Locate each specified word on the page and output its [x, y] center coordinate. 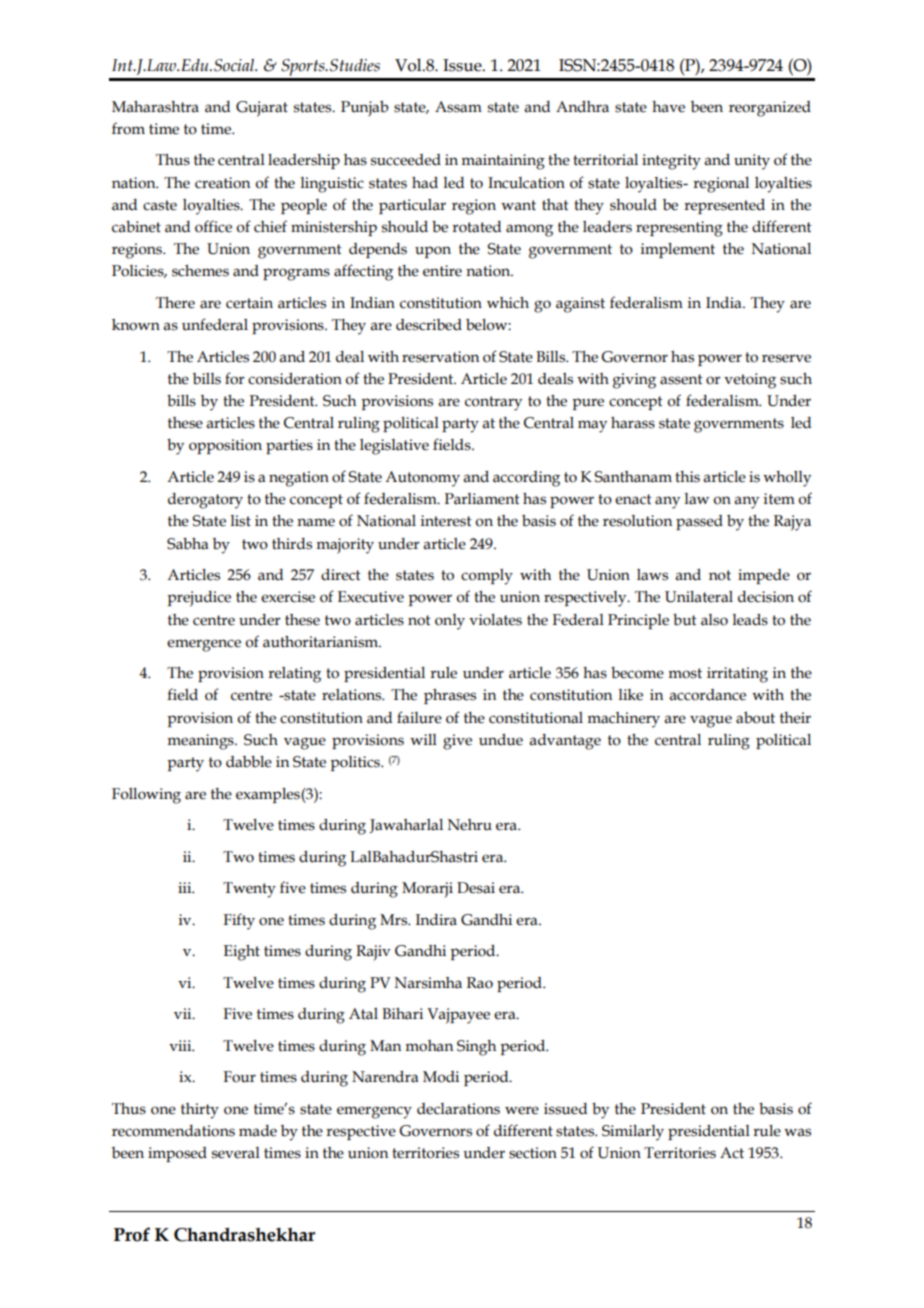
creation [222, 183]
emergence [204, 645]
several [236, 1153]
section [533, 1153]
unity [752, 162]
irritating [737, 675]
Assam [458, 107]
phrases [450, 696]
